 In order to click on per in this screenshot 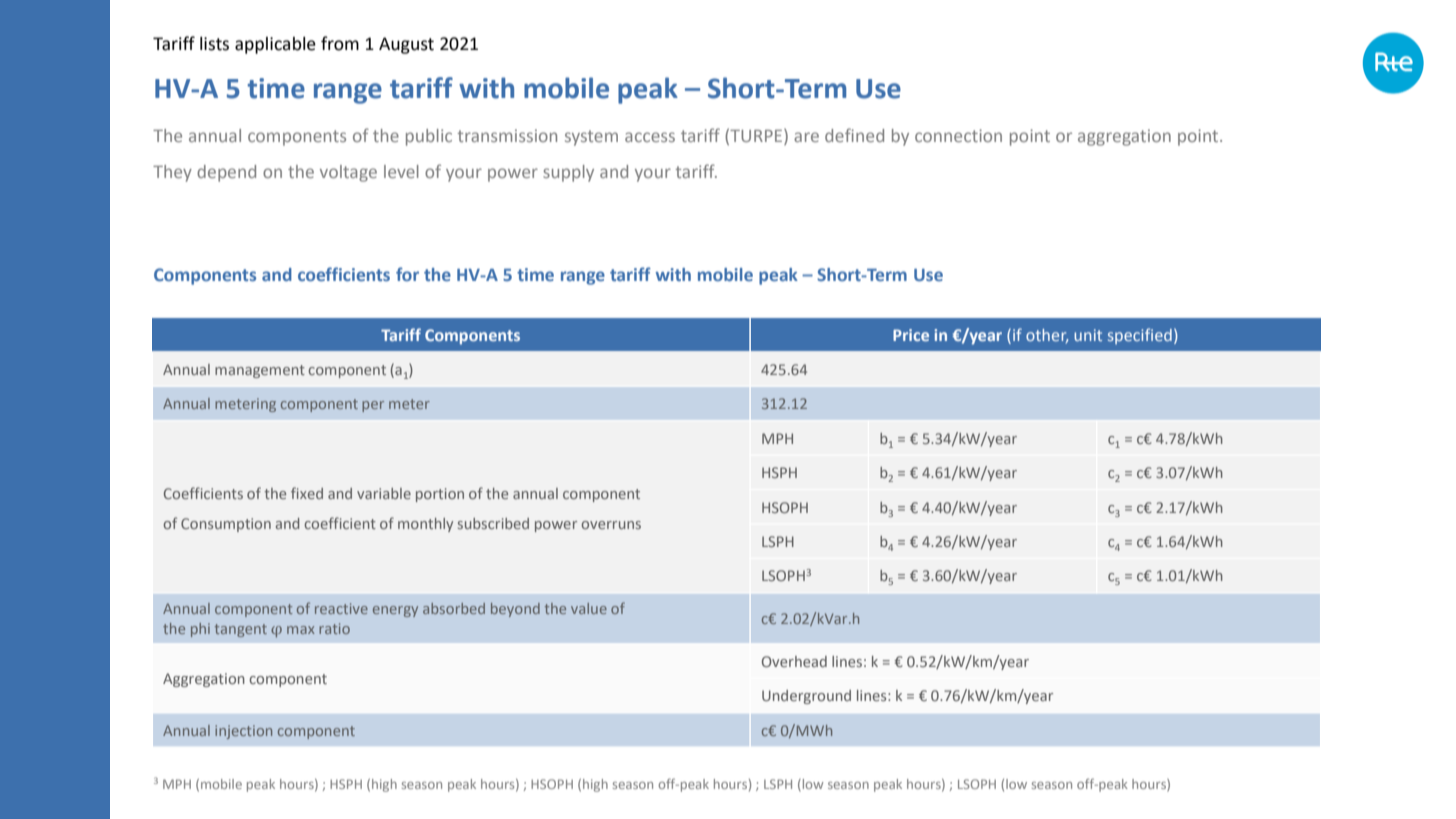, I will do `click(373, 406)`.
